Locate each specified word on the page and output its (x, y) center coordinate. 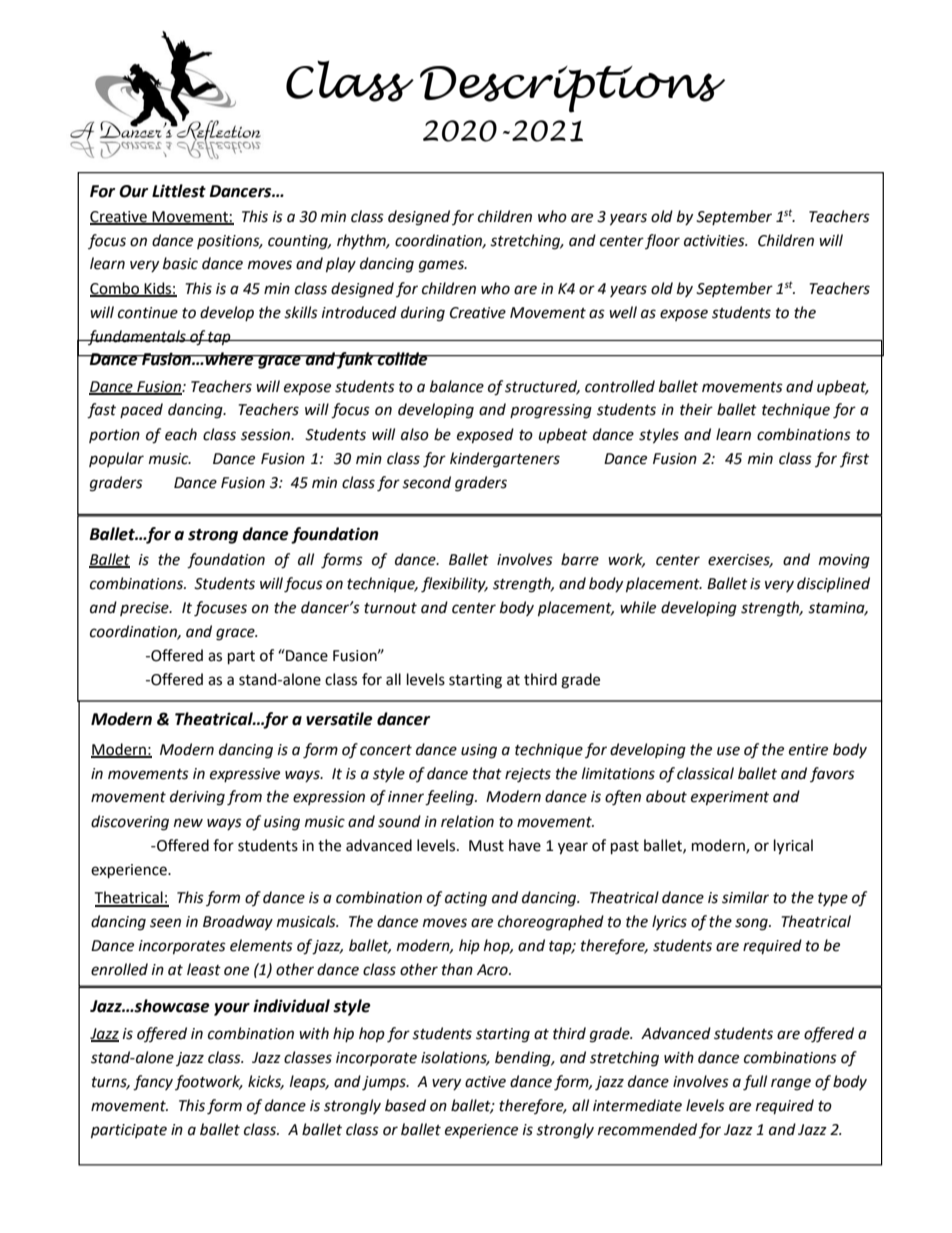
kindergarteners (505, 460)
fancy (153, 1083)
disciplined (833, 584)
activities (715, 241)
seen (165, 923)
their (696, 409)
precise (145, 609)
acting (466, 899)
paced (141, 410)
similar (745, 897)
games (442, 266)
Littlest (179, 191)
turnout (390, 608)
